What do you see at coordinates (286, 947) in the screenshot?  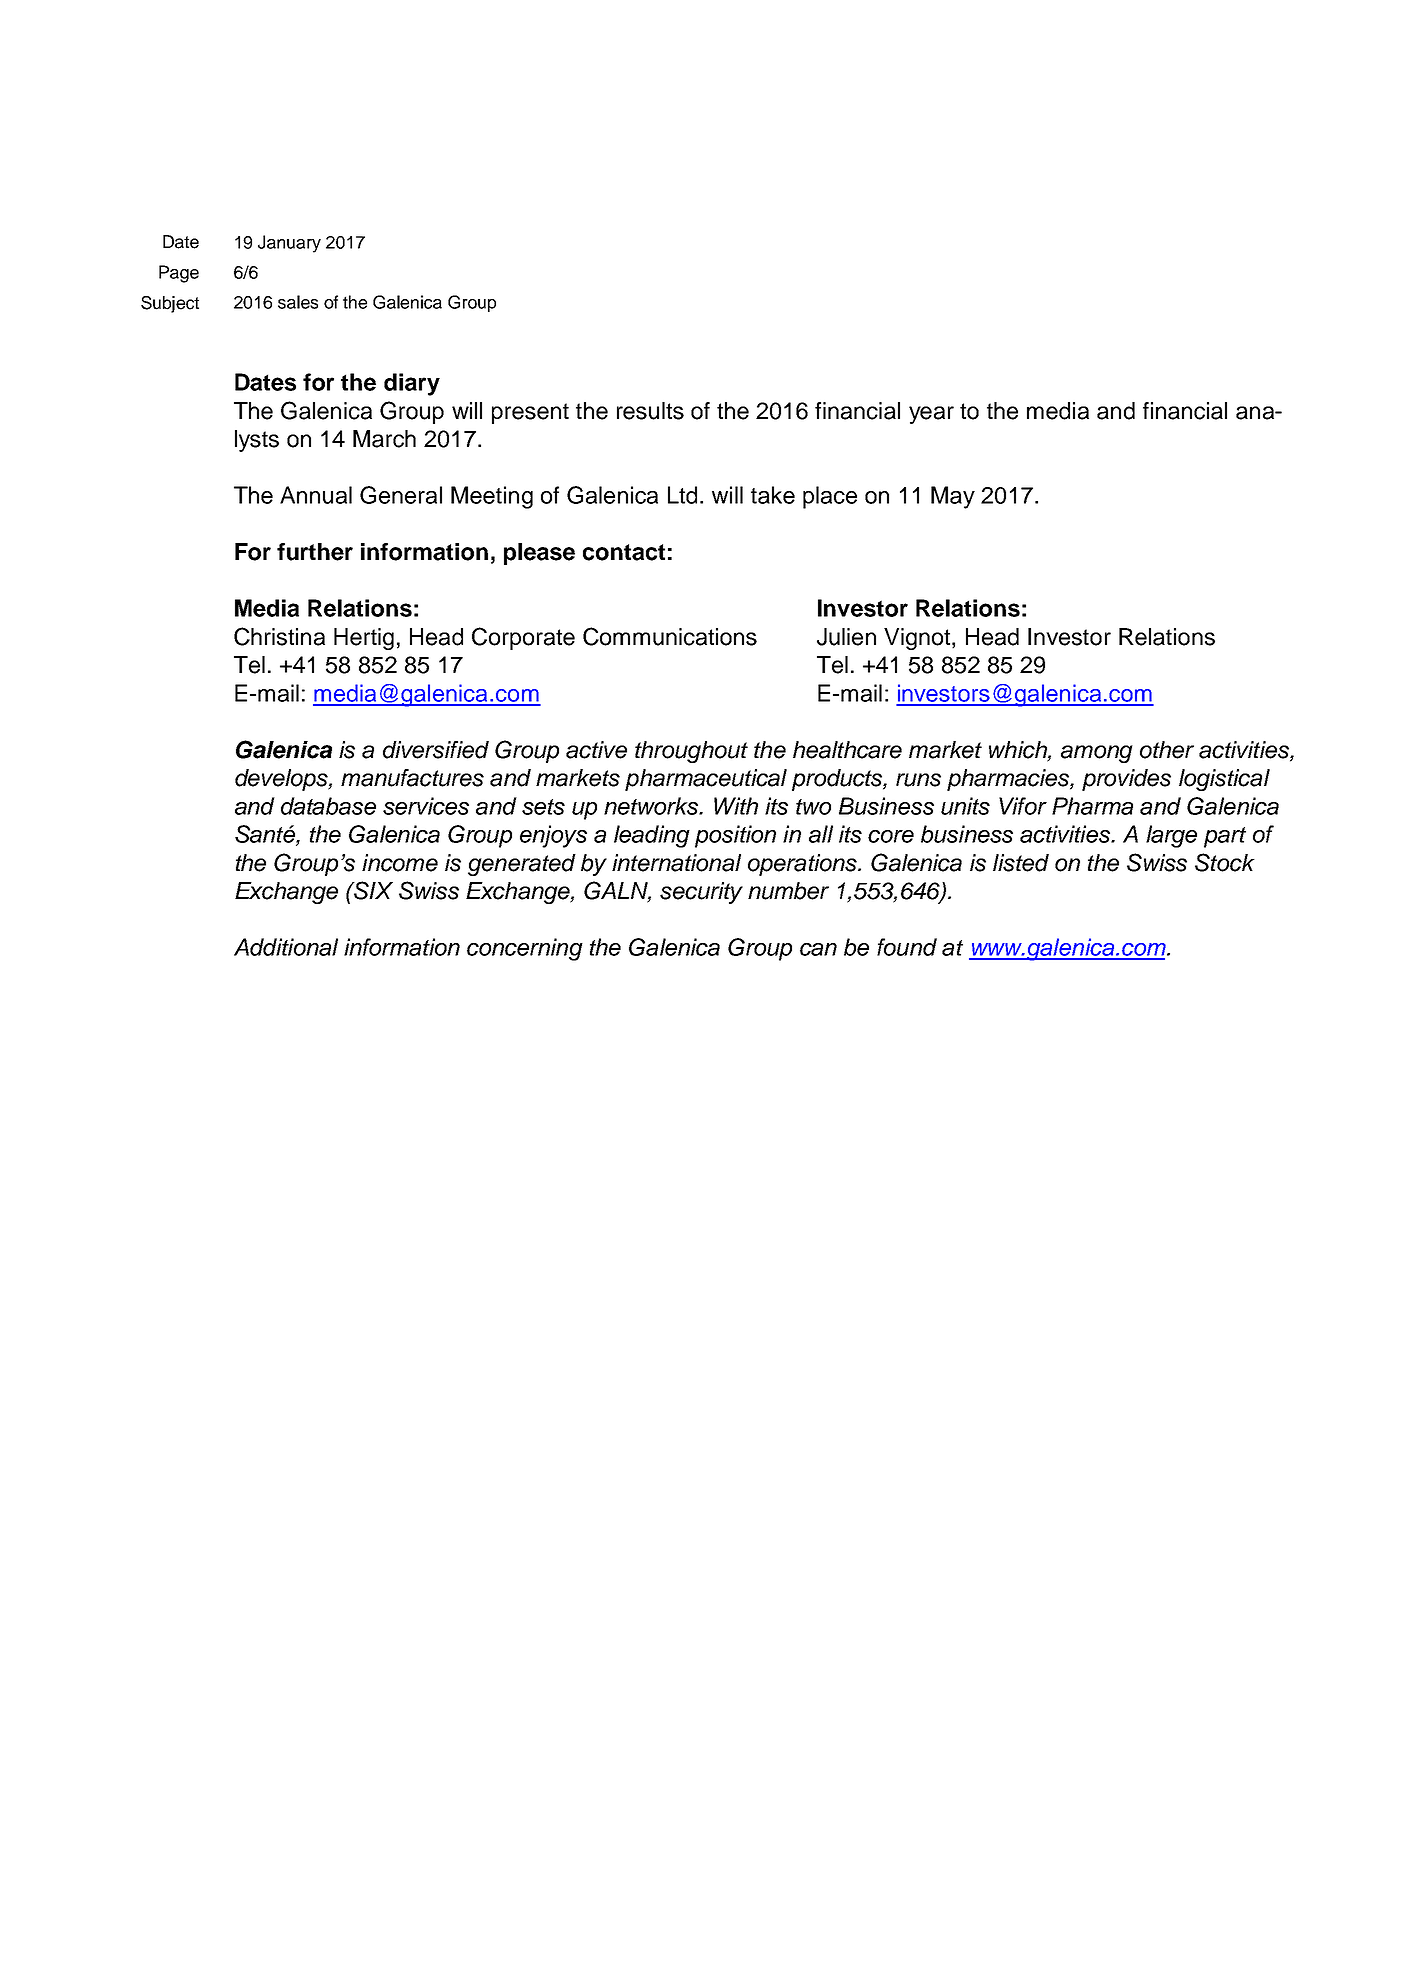 I see `Additional` at bounding box center [286, 947].
